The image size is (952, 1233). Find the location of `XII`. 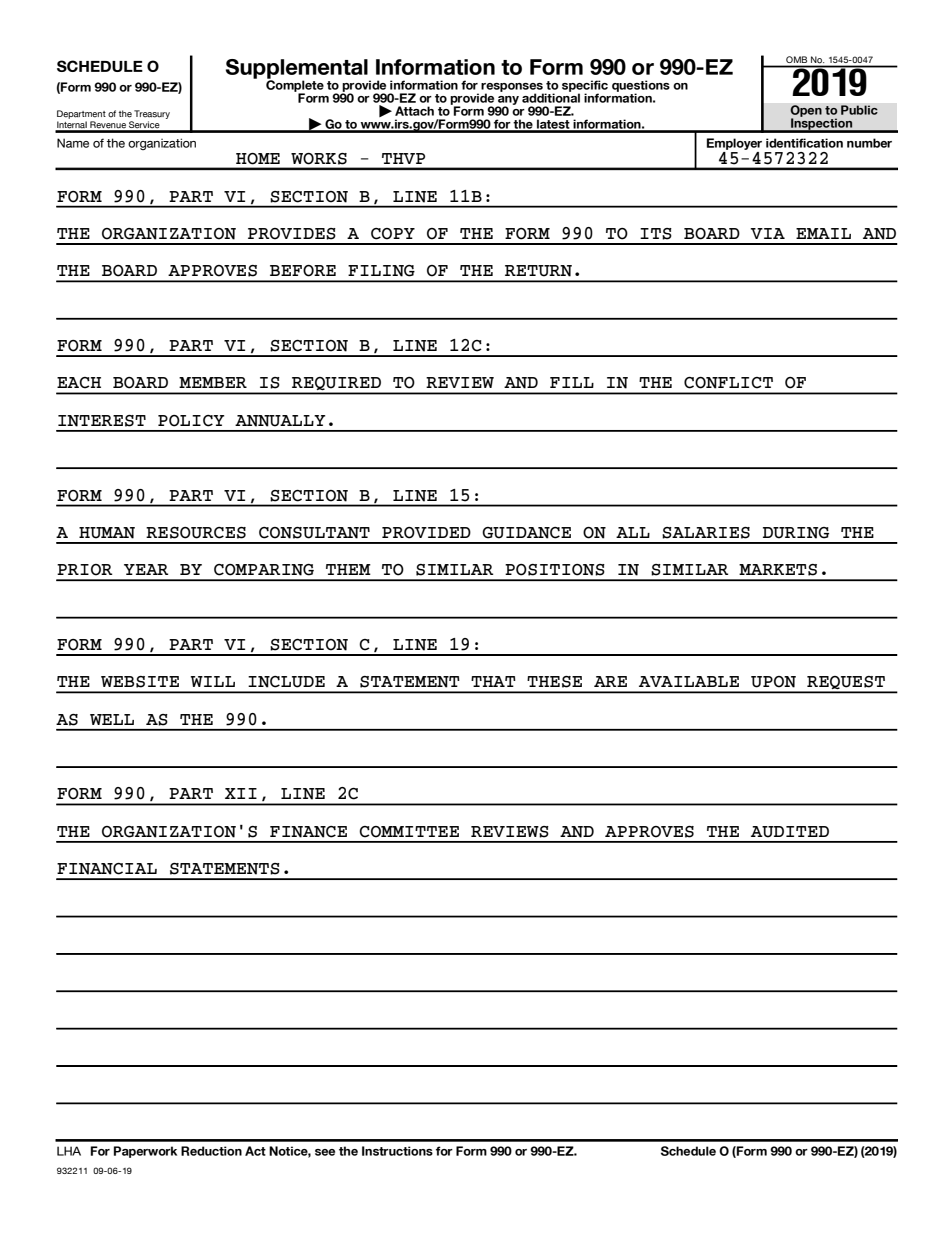

XII is located at coordinates (241, 793).
